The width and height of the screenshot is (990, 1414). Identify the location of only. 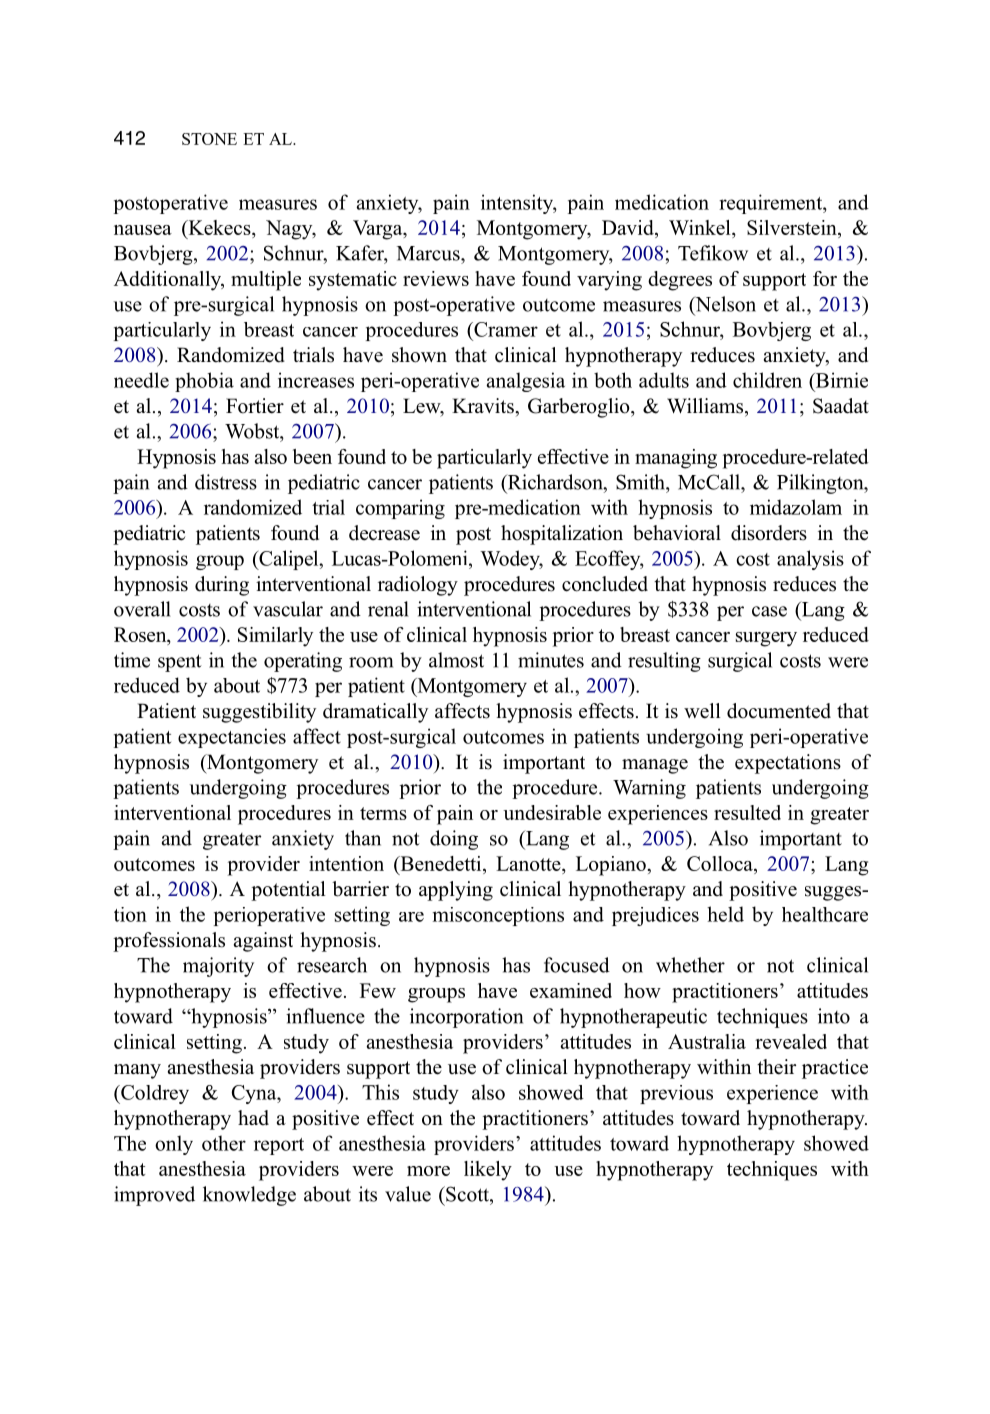
(174, 1145).
